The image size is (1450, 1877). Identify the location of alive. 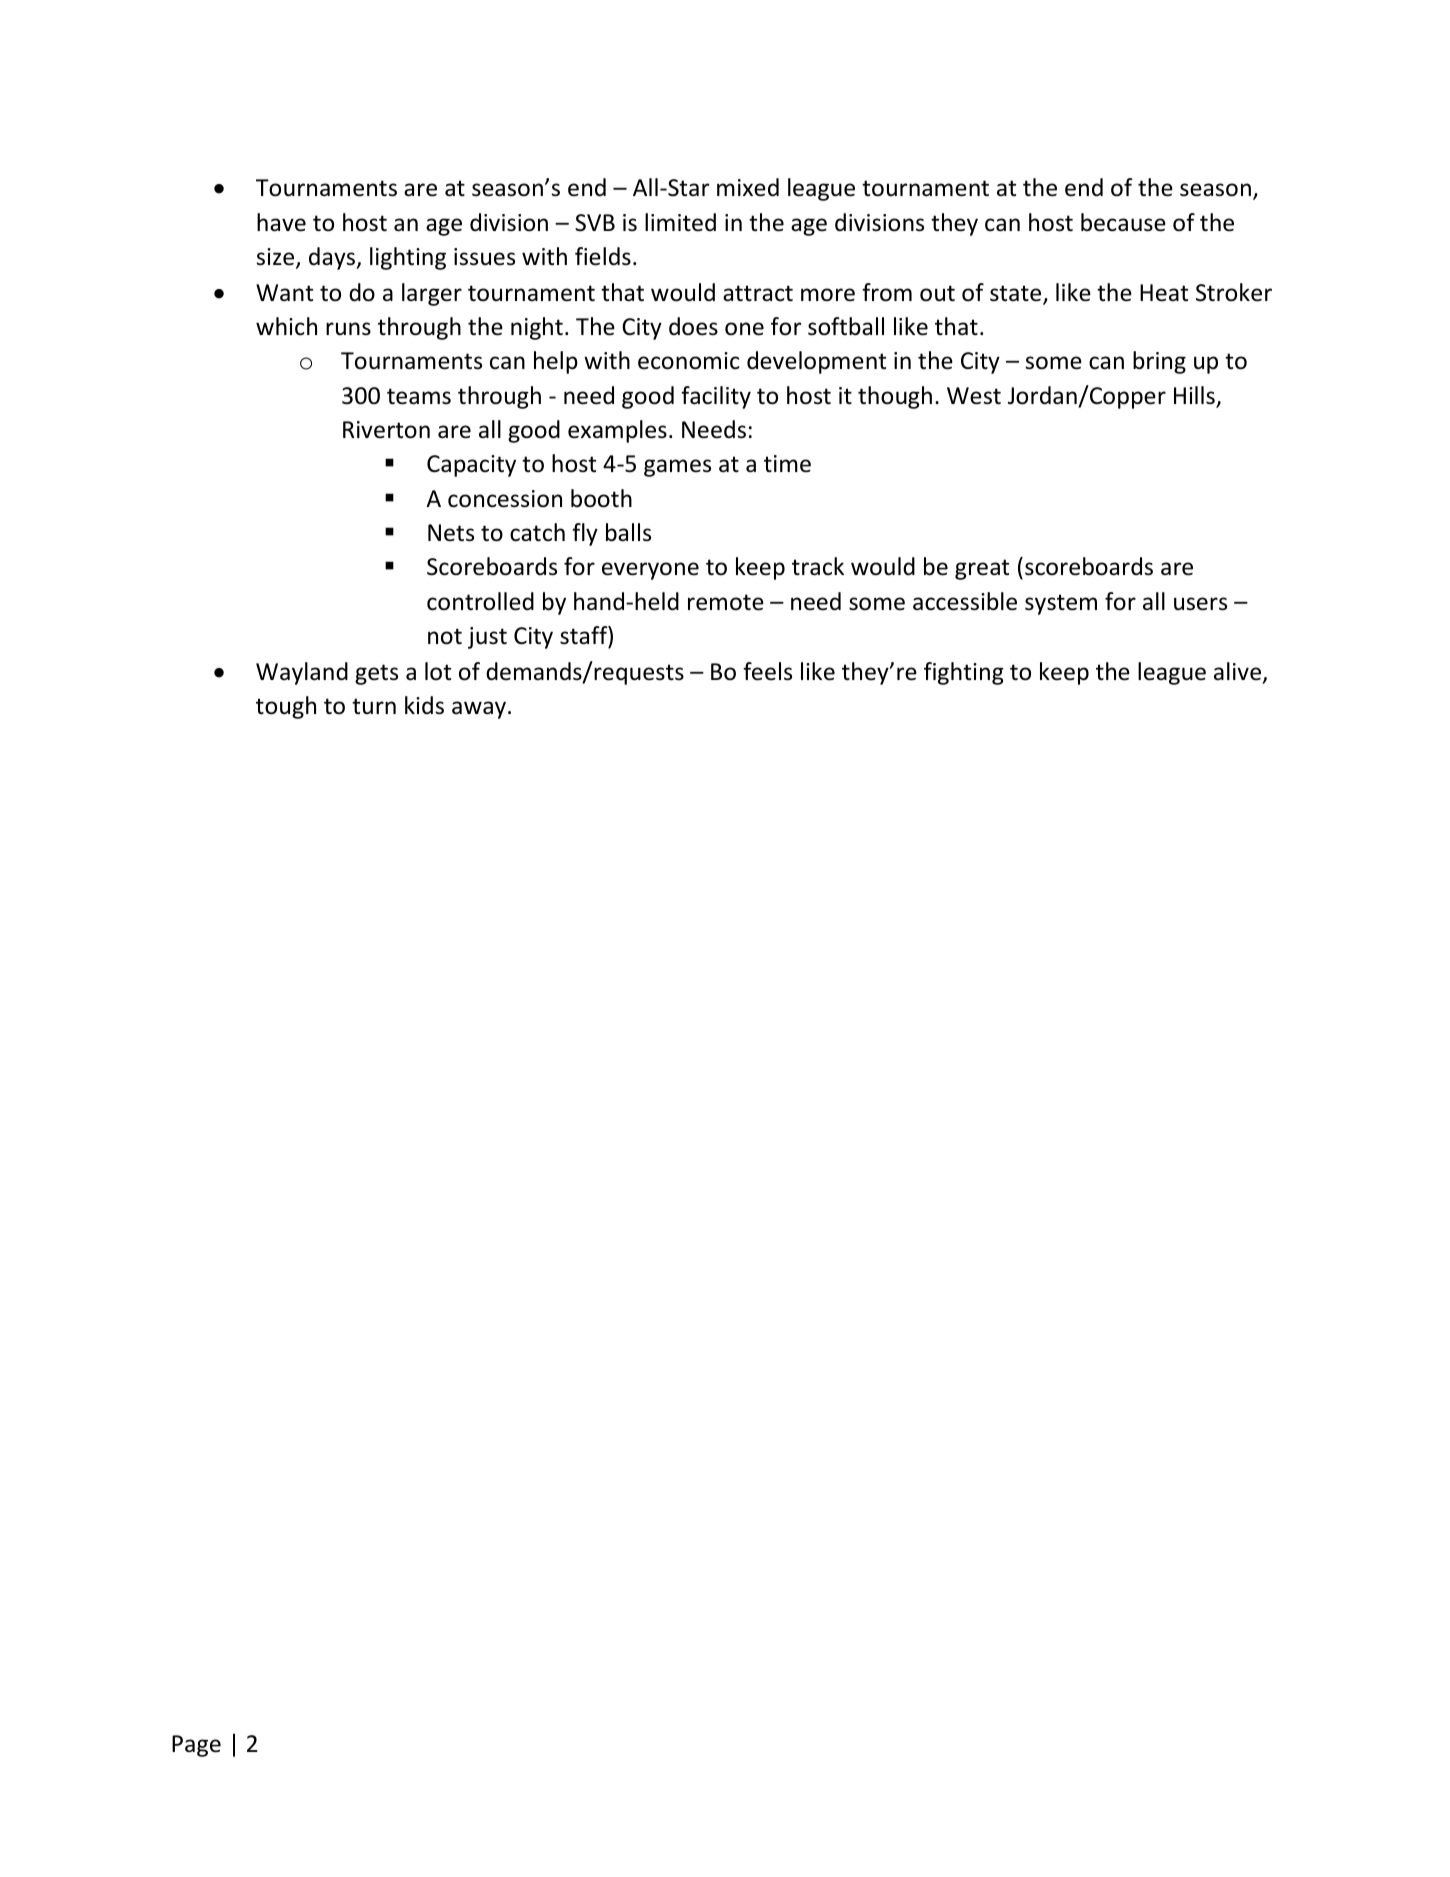
(1239, 672).
